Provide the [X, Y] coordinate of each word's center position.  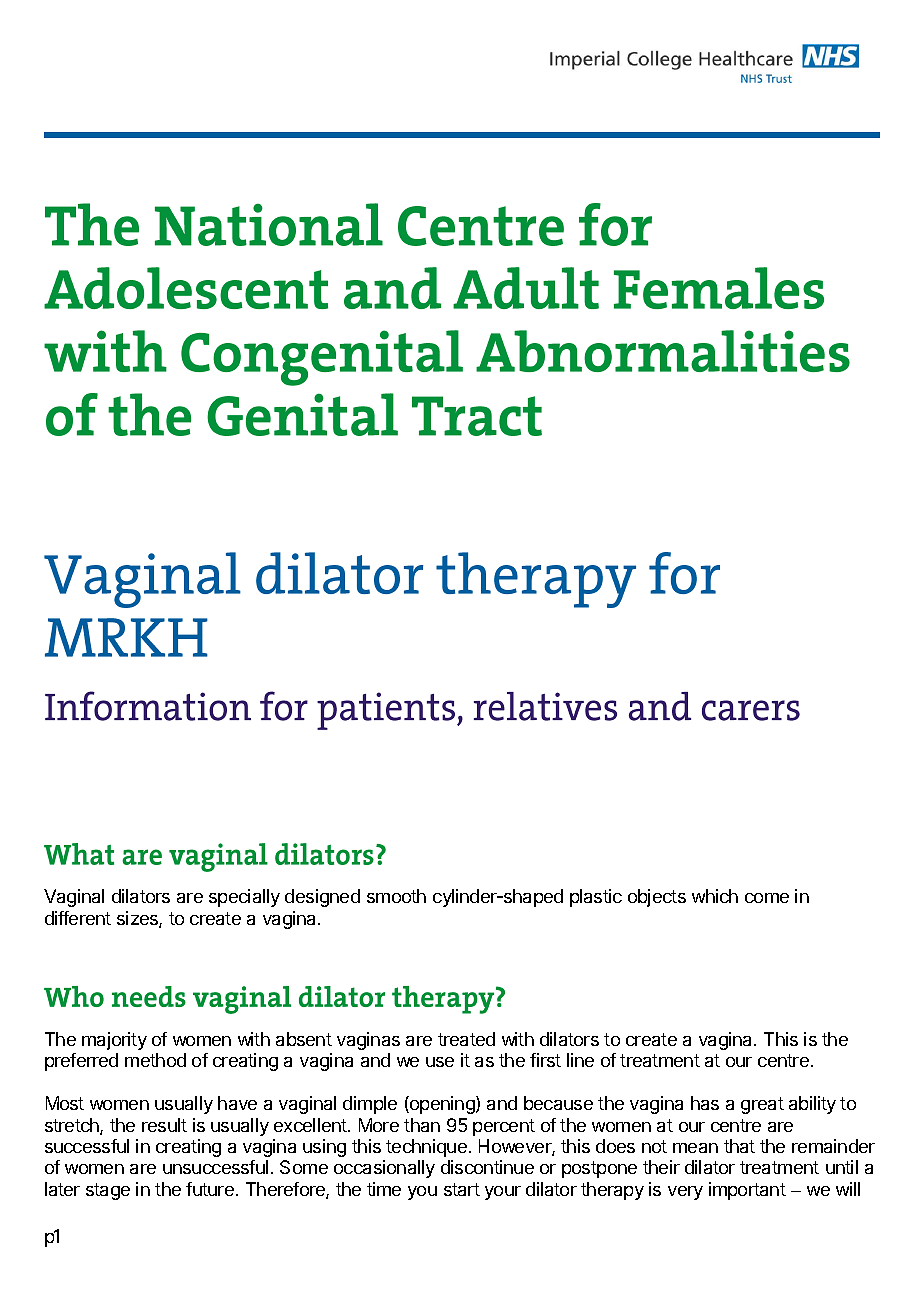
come [767, 898]
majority [114, 1041]
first [545, 1060]
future [210, 1189]
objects [657, 898]
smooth [396, 896]
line [580, 1060]
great [762, 1105]
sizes [138, 919]
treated [466, 1039]
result [164, 1125]
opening [442, 1105]
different [78, 918]
